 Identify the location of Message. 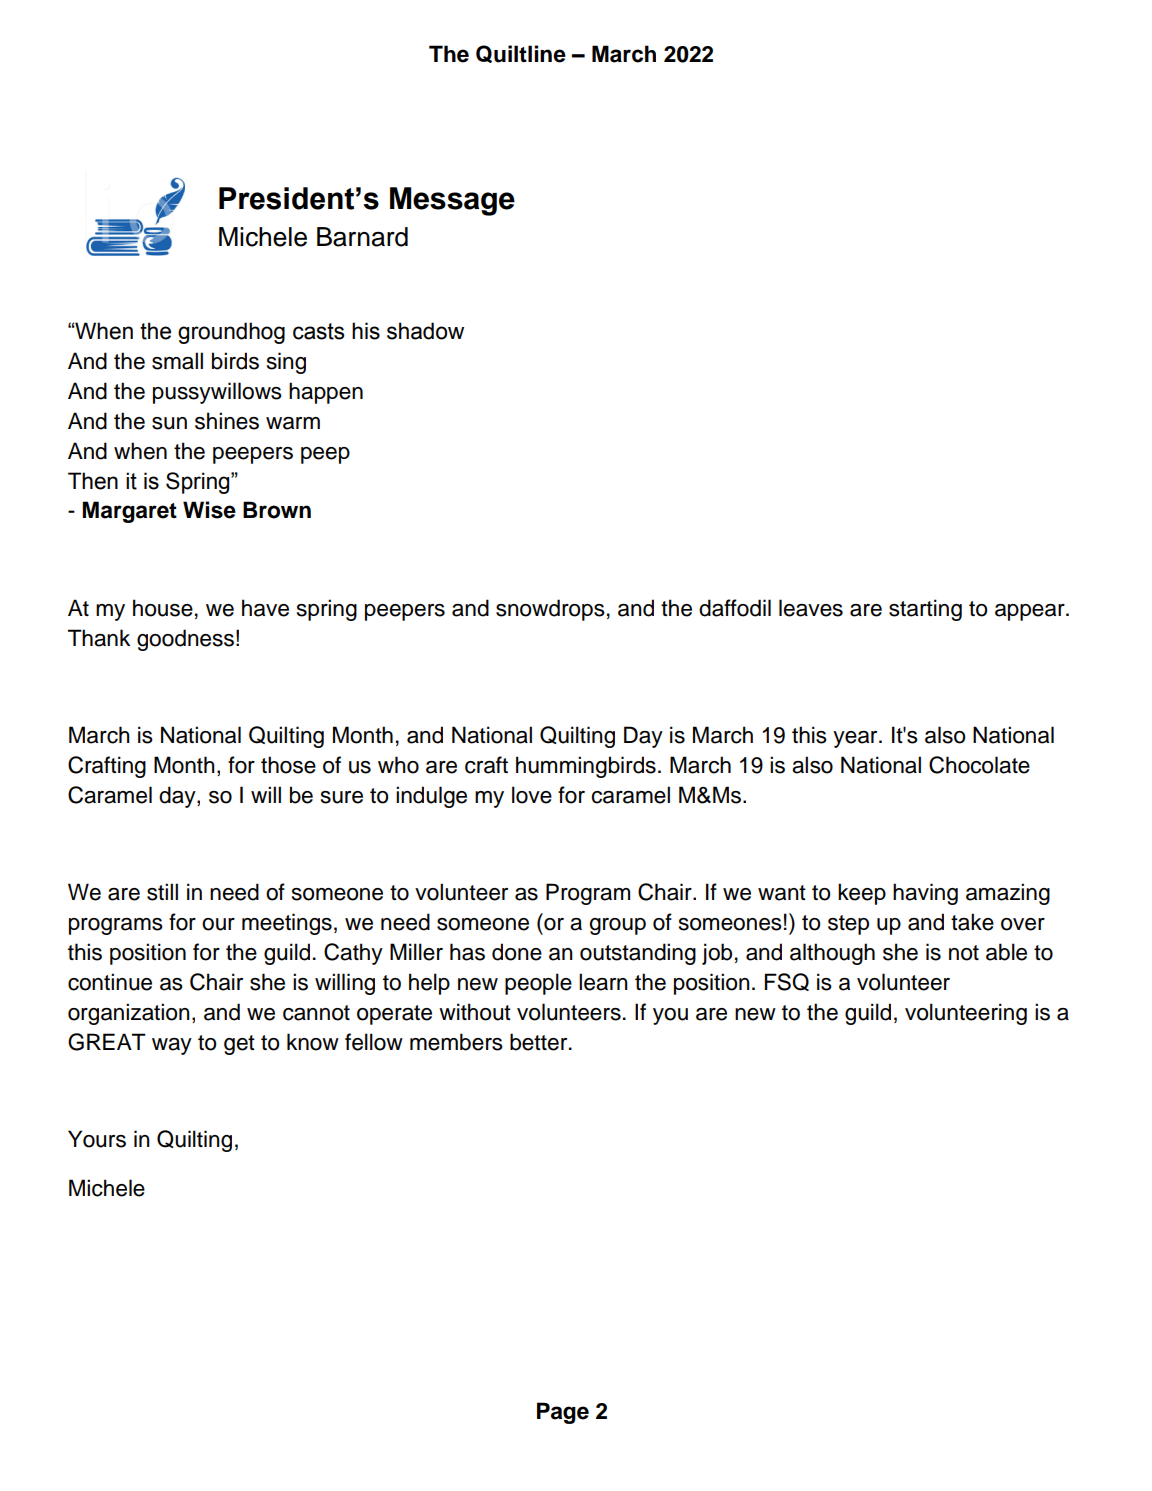
(452, 201).
